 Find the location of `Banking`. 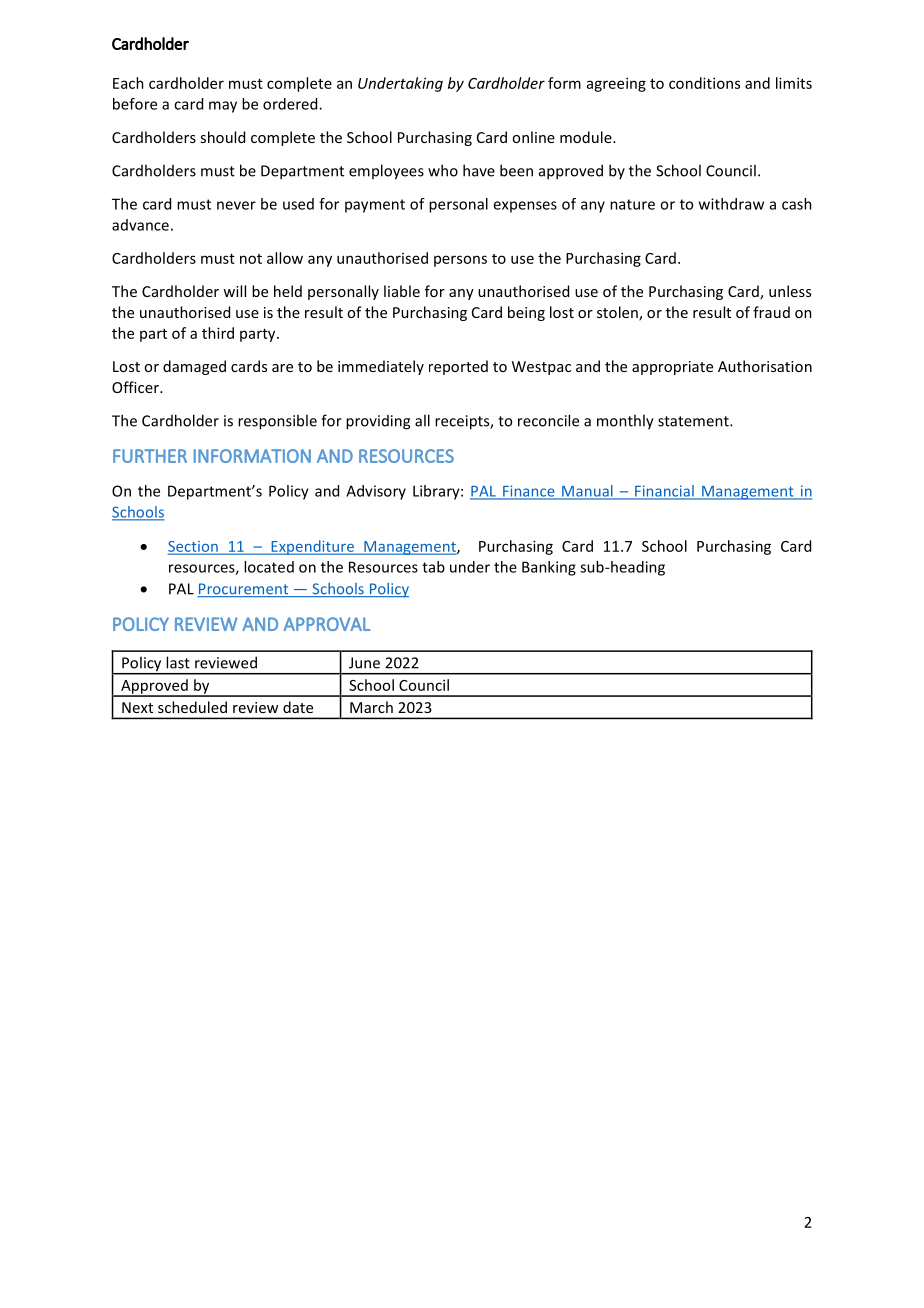

Banking is located at coordinates (549, 568).
